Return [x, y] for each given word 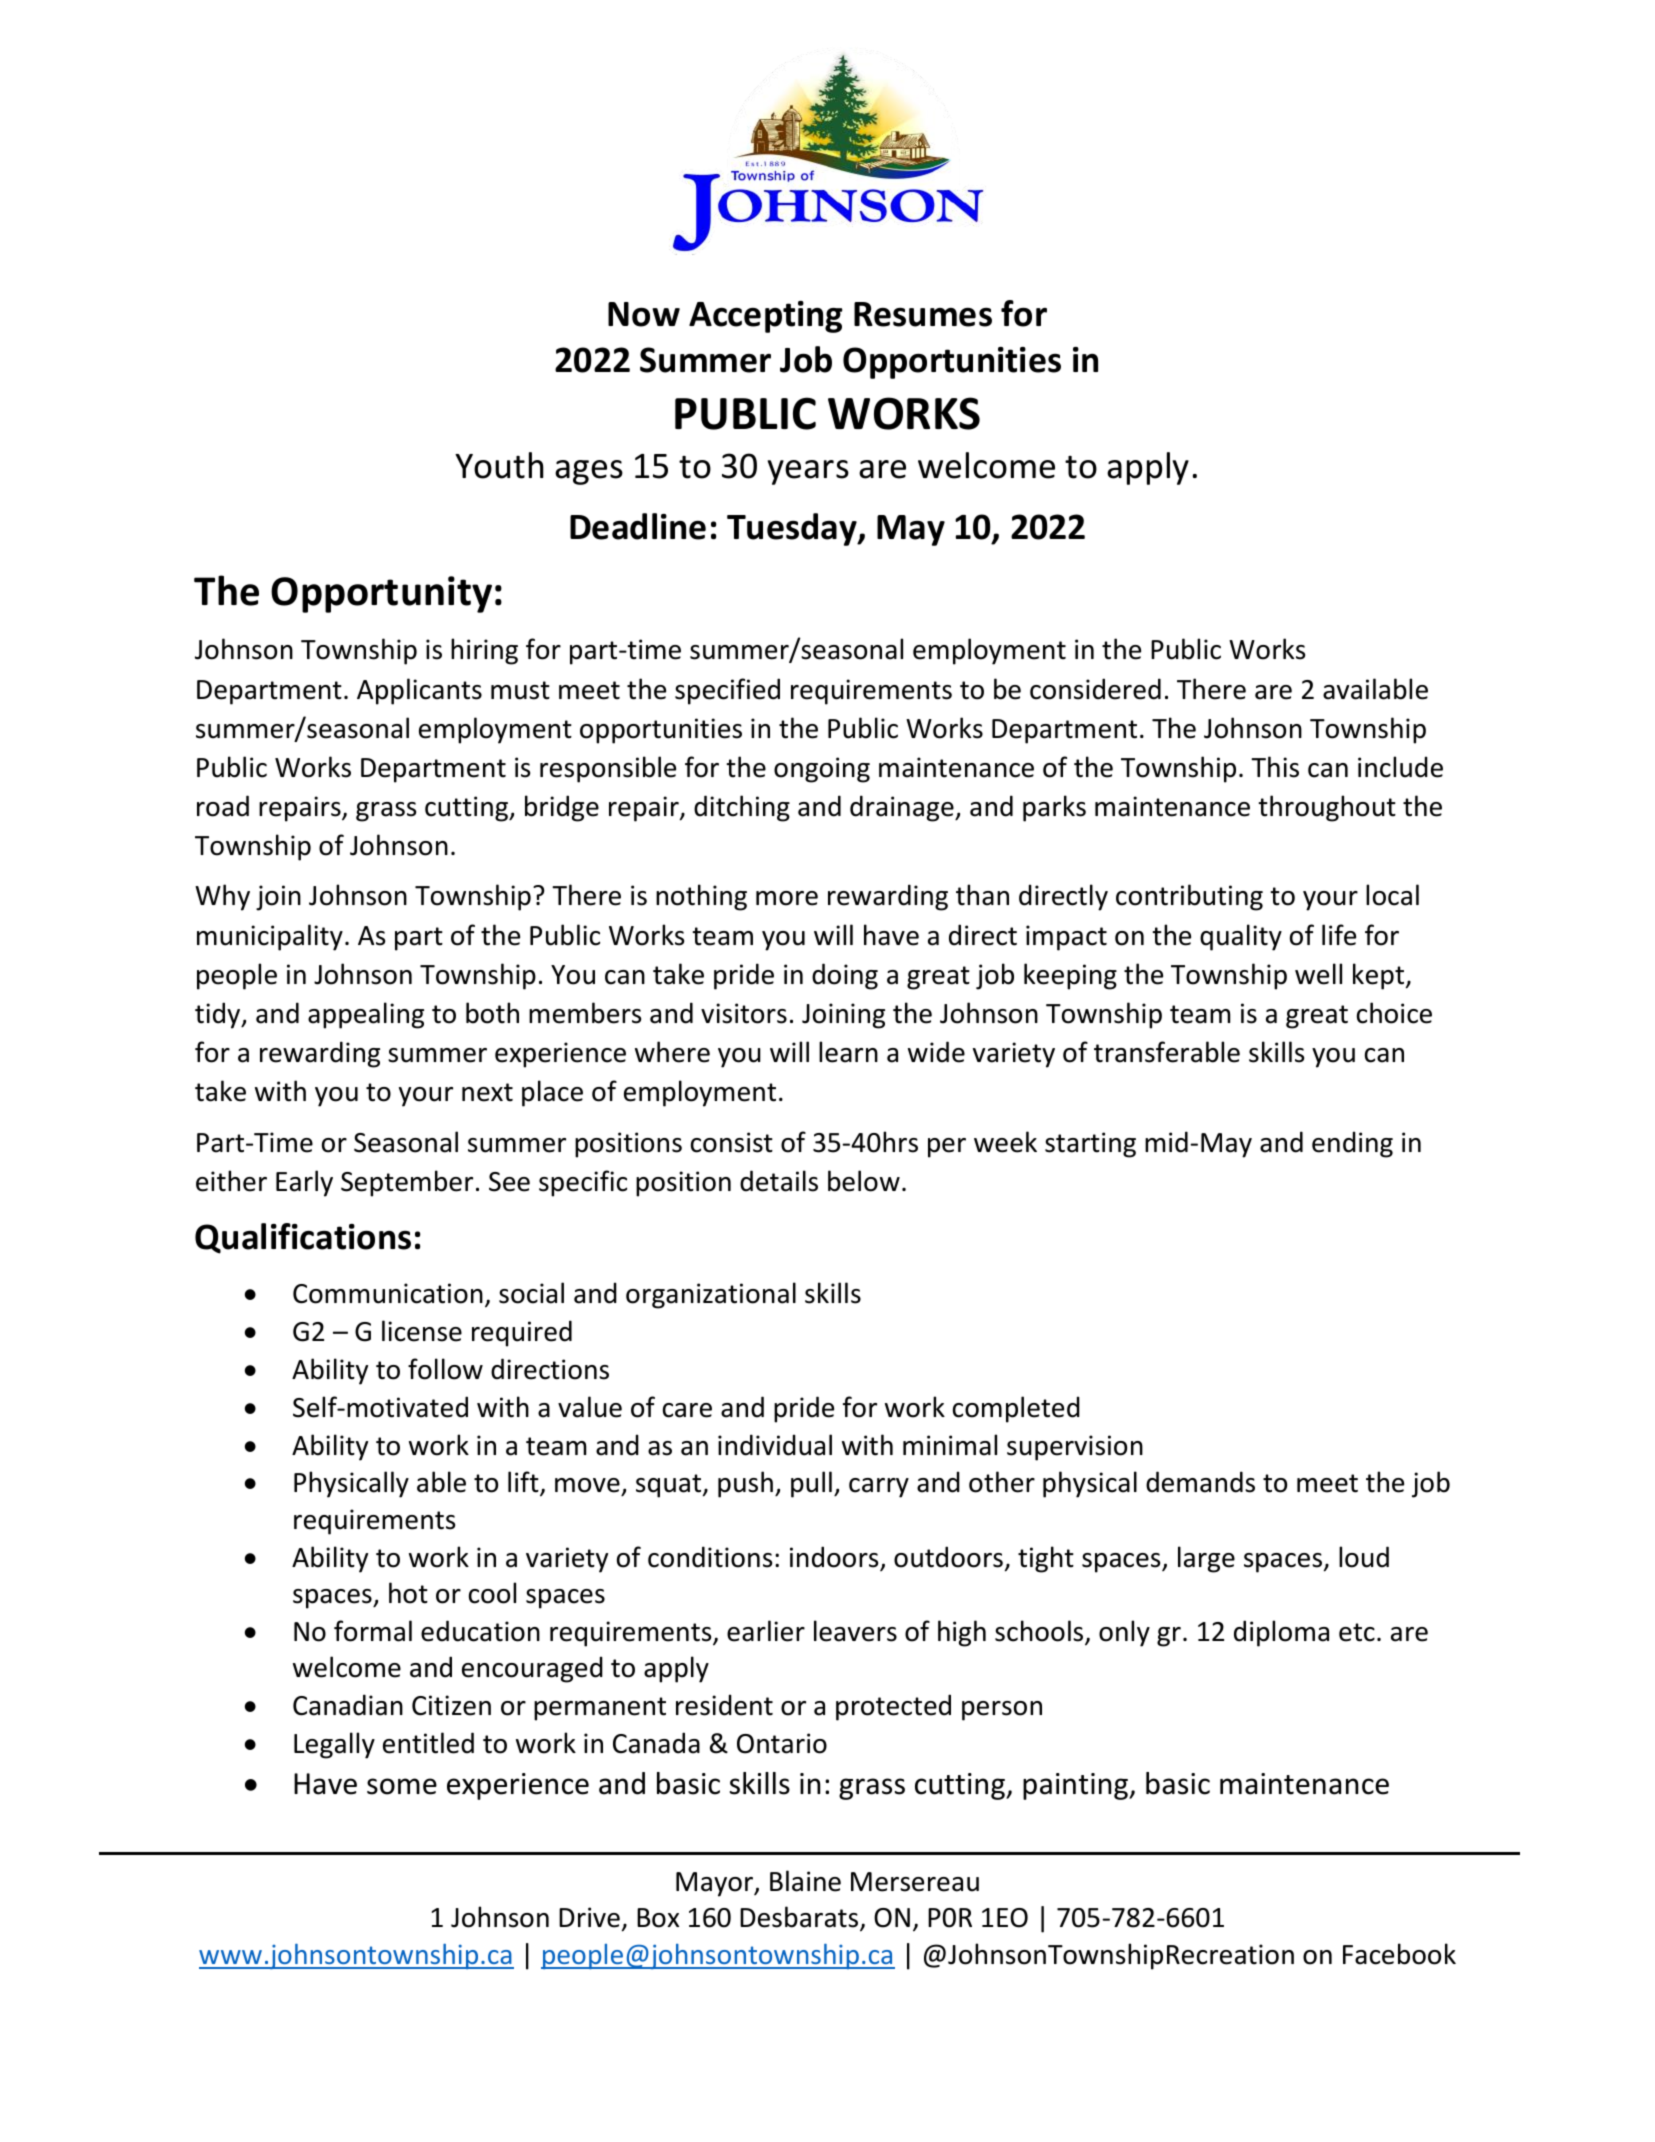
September [407, 1183]
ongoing [822, 770]
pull [811, 1484]
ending [1352, 1144]
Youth [499, 465]
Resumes [923, 314]
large [1206, 1559]
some [402, 1786]
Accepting [766, 317]
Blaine [805, 1881]
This [1275, 767]
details [779, 1181]
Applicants [419, 691]
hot [408, 1593]
